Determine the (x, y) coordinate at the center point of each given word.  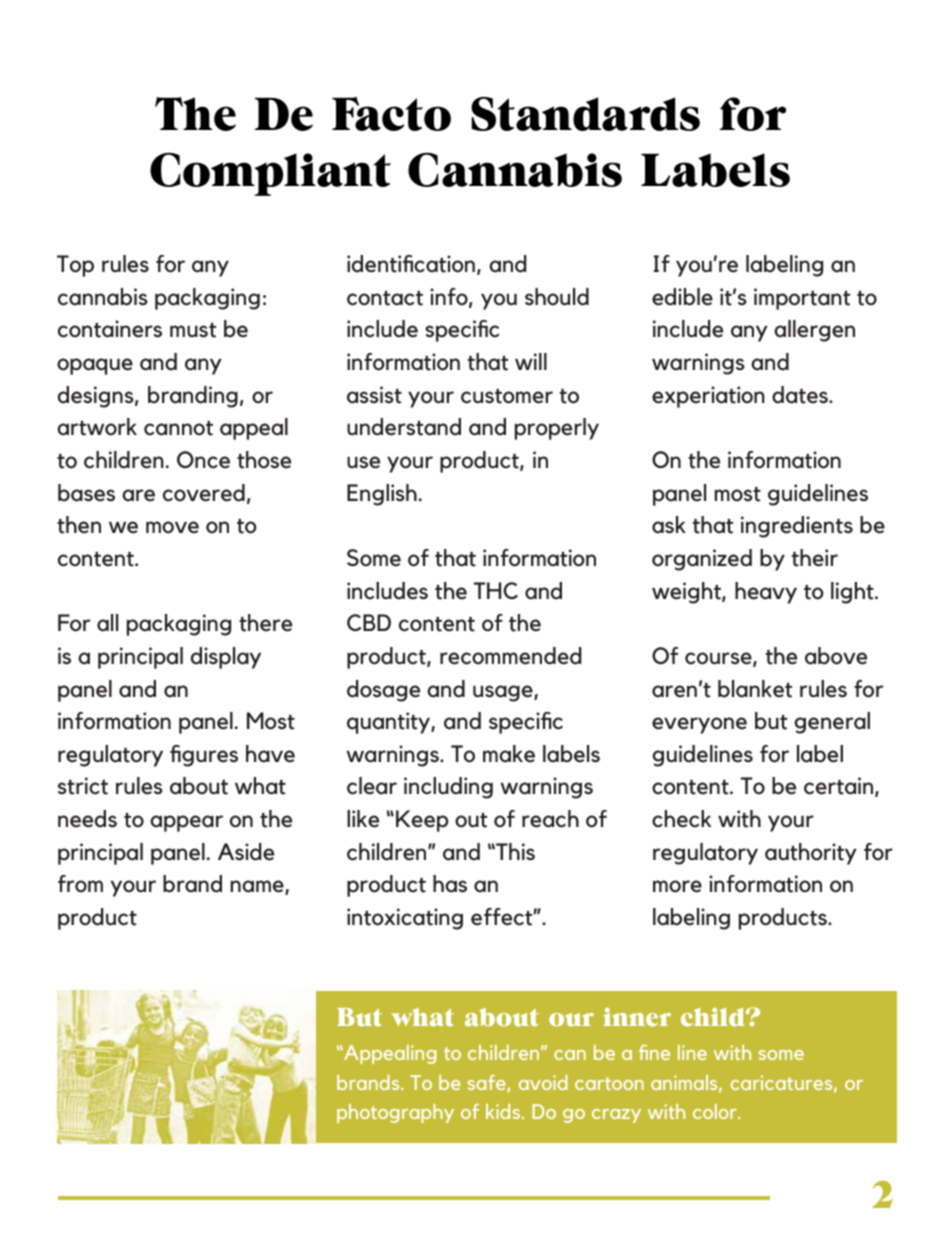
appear (186, 823)
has (450, 884)
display (226, 658)
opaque (95, 366)
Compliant (270, 174)
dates (801, 395)
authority (811, 854)
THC (496, 590)
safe (487, 1082)
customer (507, 396)
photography (395, 1113)
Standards (585, 114)
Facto (391, 114)
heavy (766, 593)
